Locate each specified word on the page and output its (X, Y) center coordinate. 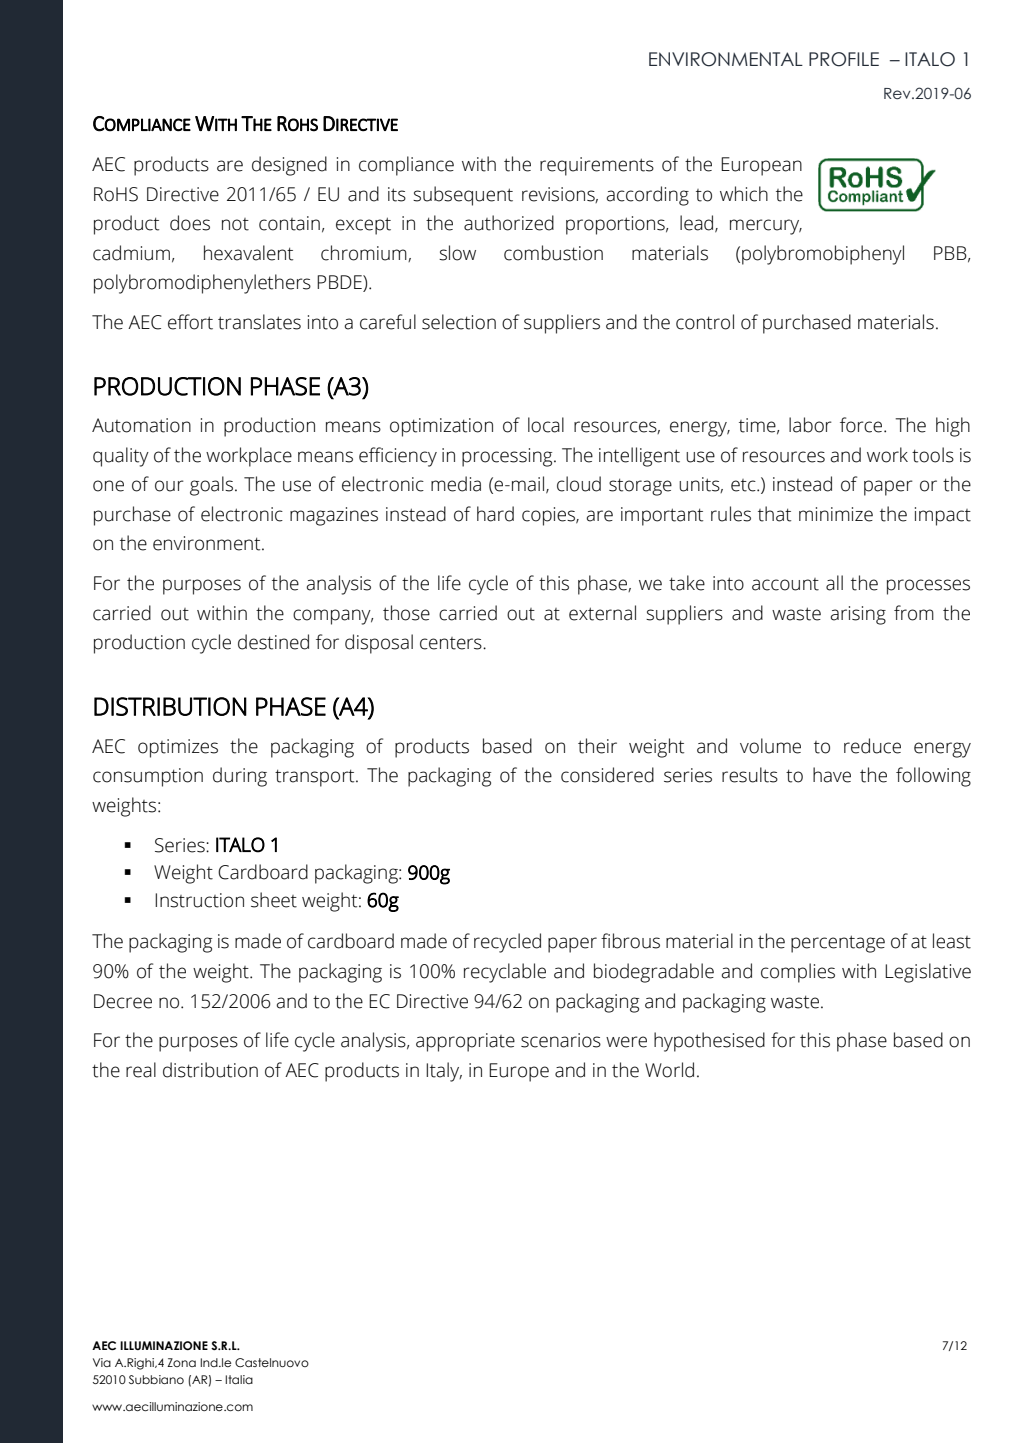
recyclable (505, 973)
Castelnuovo (272, 1362)
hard (495, 514)
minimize (836, 514)
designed (289, 166)
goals (211, 486)
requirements (597, 166)
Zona (181, 1362)
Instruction (199, 900)
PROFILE (844, 59)
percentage (838, 944)
